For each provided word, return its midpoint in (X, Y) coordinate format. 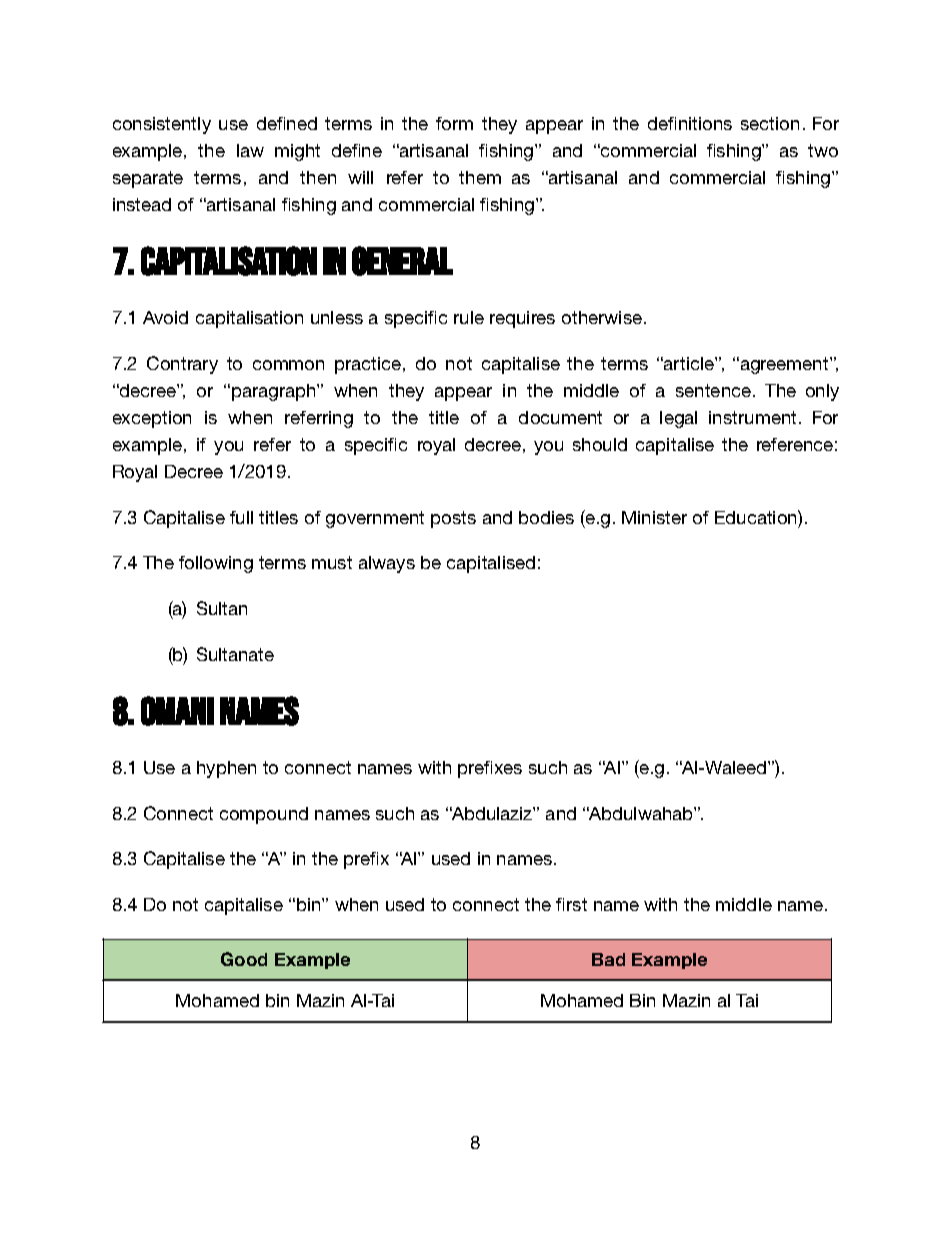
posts (453, 519)
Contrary (182, 365)
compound (264, 815)
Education (757, 517)
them (480, 177)
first (571, 904)
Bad (608, 959)
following (216, 564)
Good (244, 959)
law (250, 150)
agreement (784, 365)
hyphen (226, 769)
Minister (654, 517)
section (770, 123)
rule (469, 317)
